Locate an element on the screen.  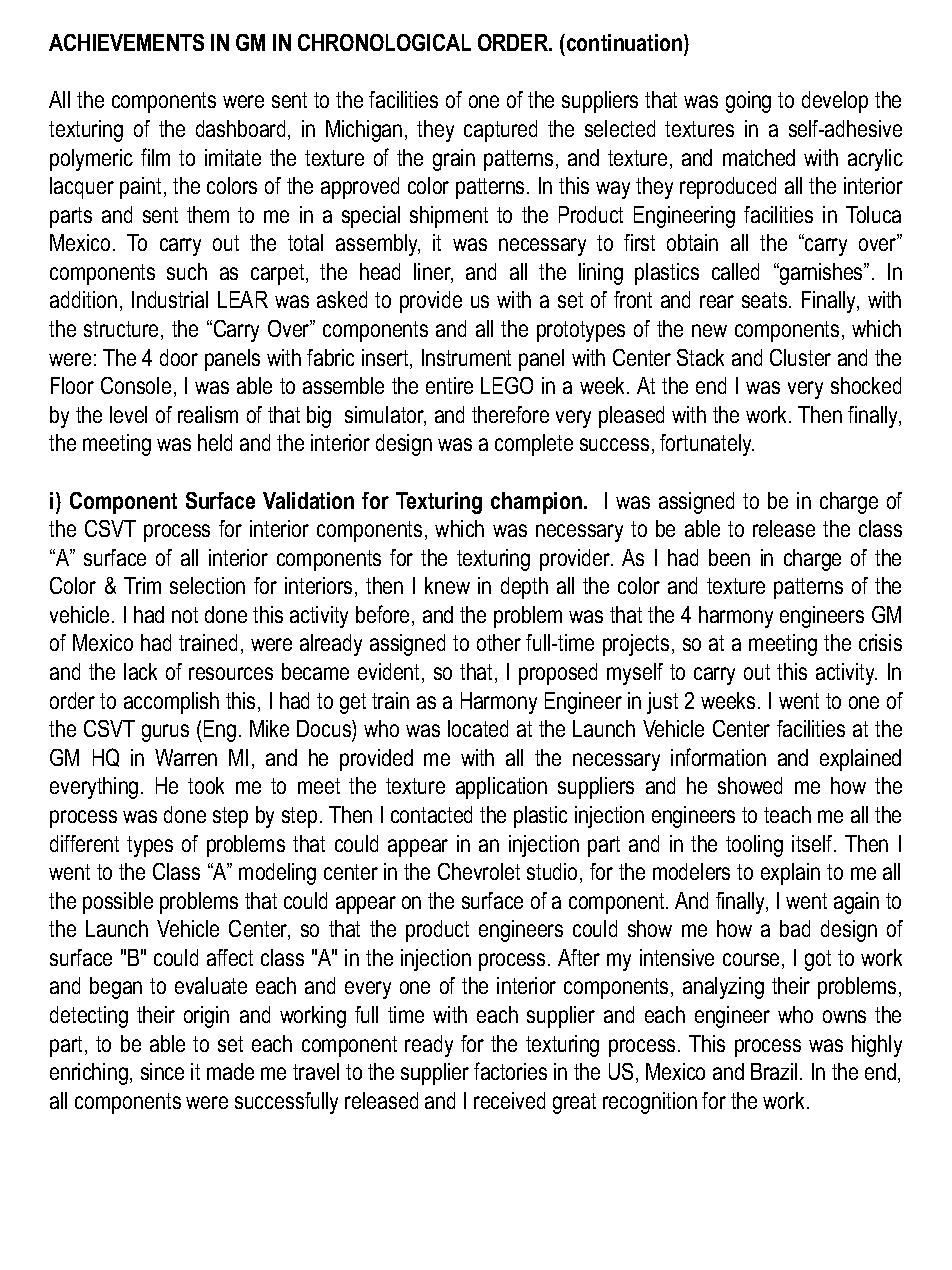
seats is located at coordinates (766, 300).
